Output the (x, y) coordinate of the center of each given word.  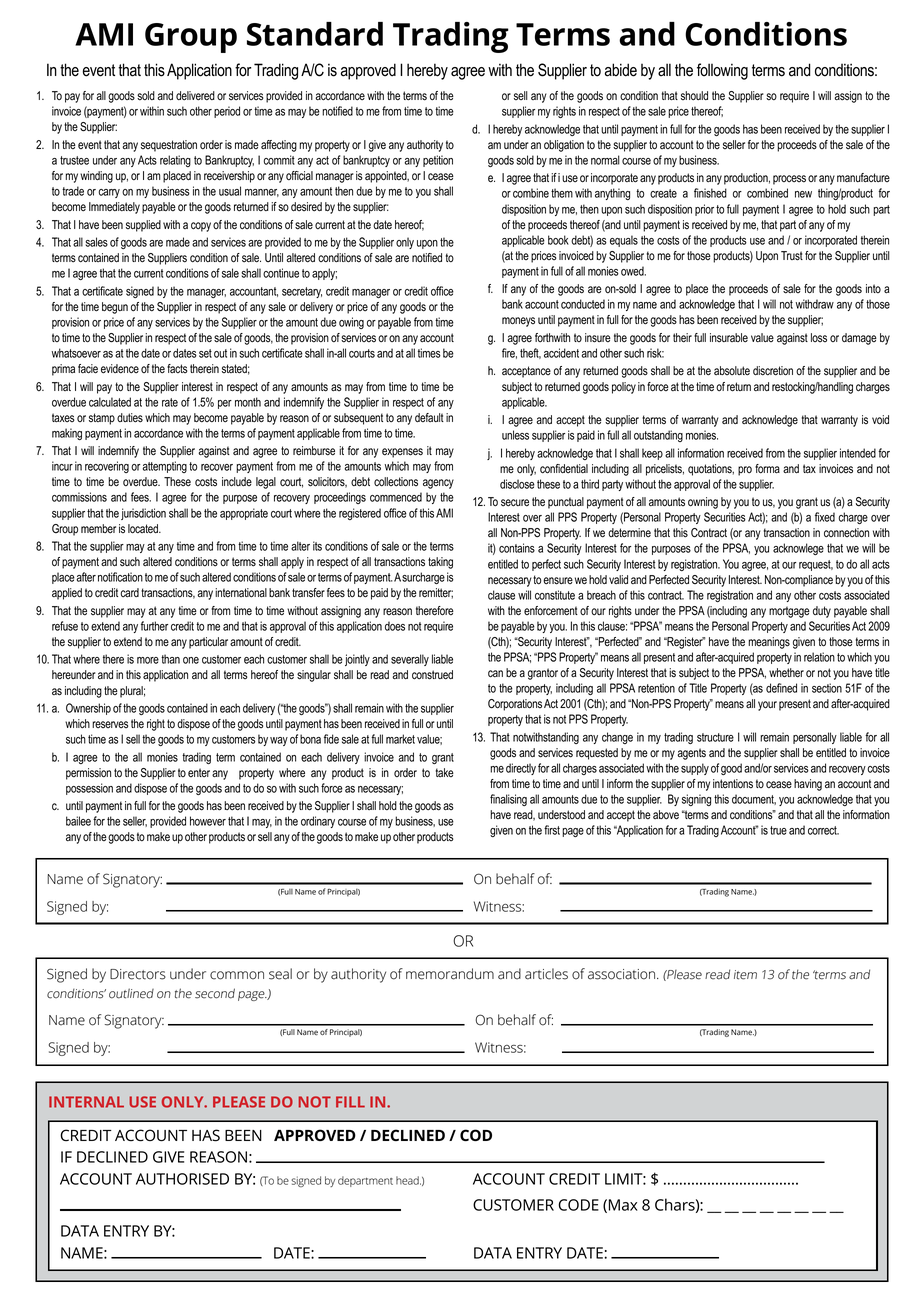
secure (515, 503)
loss (819, 337)
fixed (825, 517)
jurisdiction (143, 514)
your (767, 706)
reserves (110, 724)
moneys (518, 322)
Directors (138, 974)
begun (115, 308)
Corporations (515, 705)
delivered (195, 96)
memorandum (450, 974)
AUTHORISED (182, 1179)
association (621, 974)
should (694, 96)
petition (438, 161)
